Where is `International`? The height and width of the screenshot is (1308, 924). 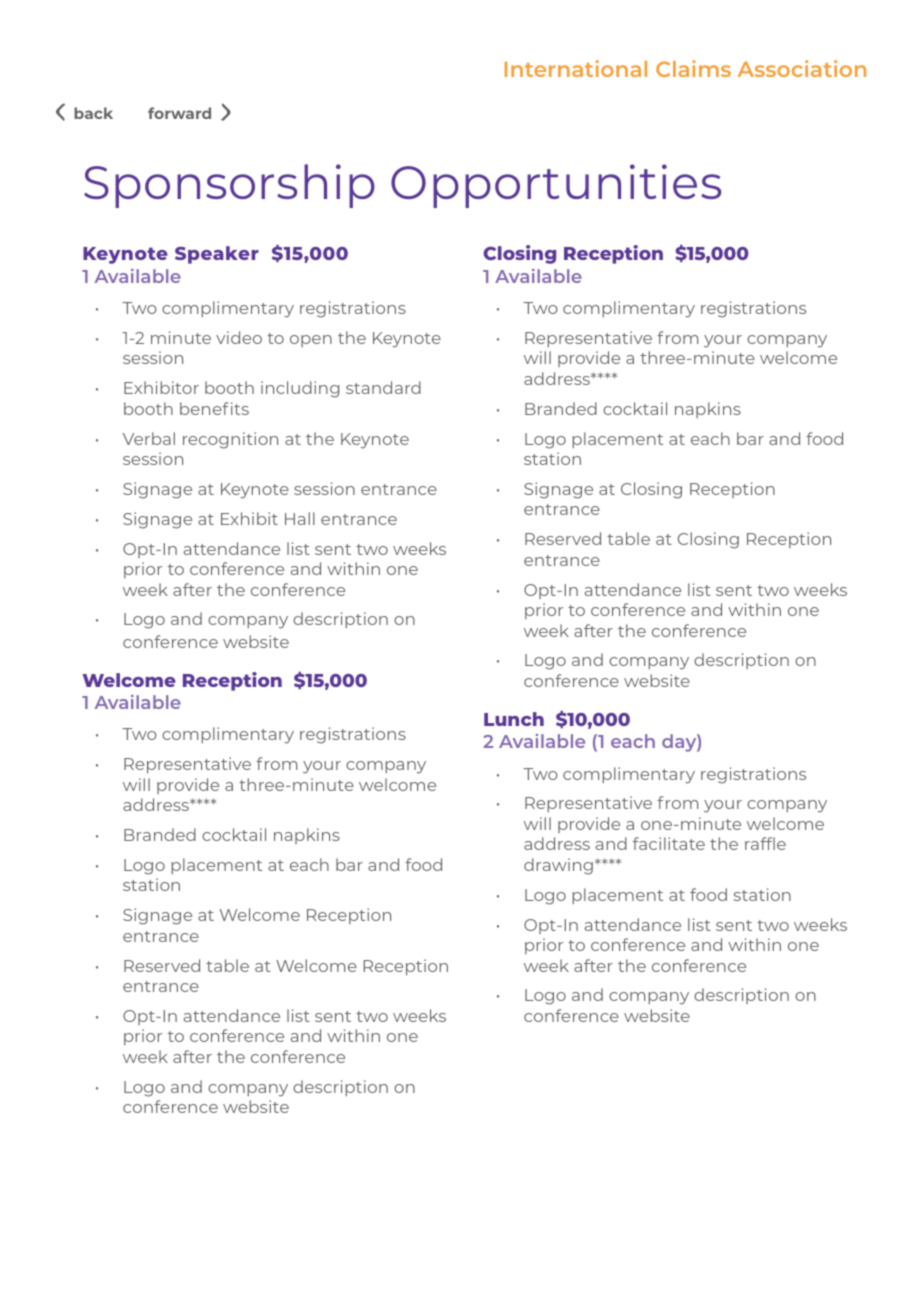
International is located at coordinates (576, 68).
